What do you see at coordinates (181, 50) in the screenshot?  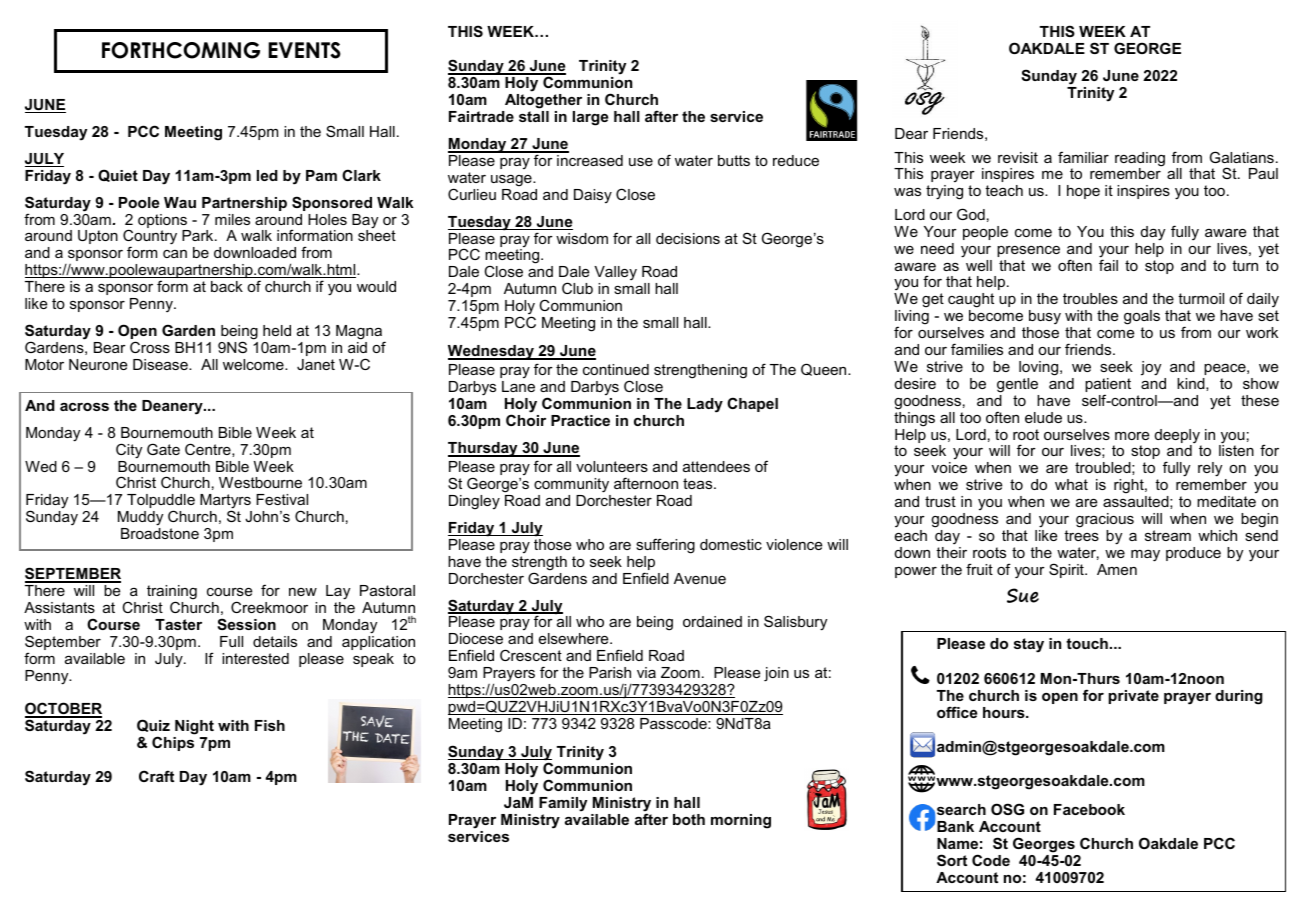 I see `FORTHCOMING` at bounding box center [181, 50].
